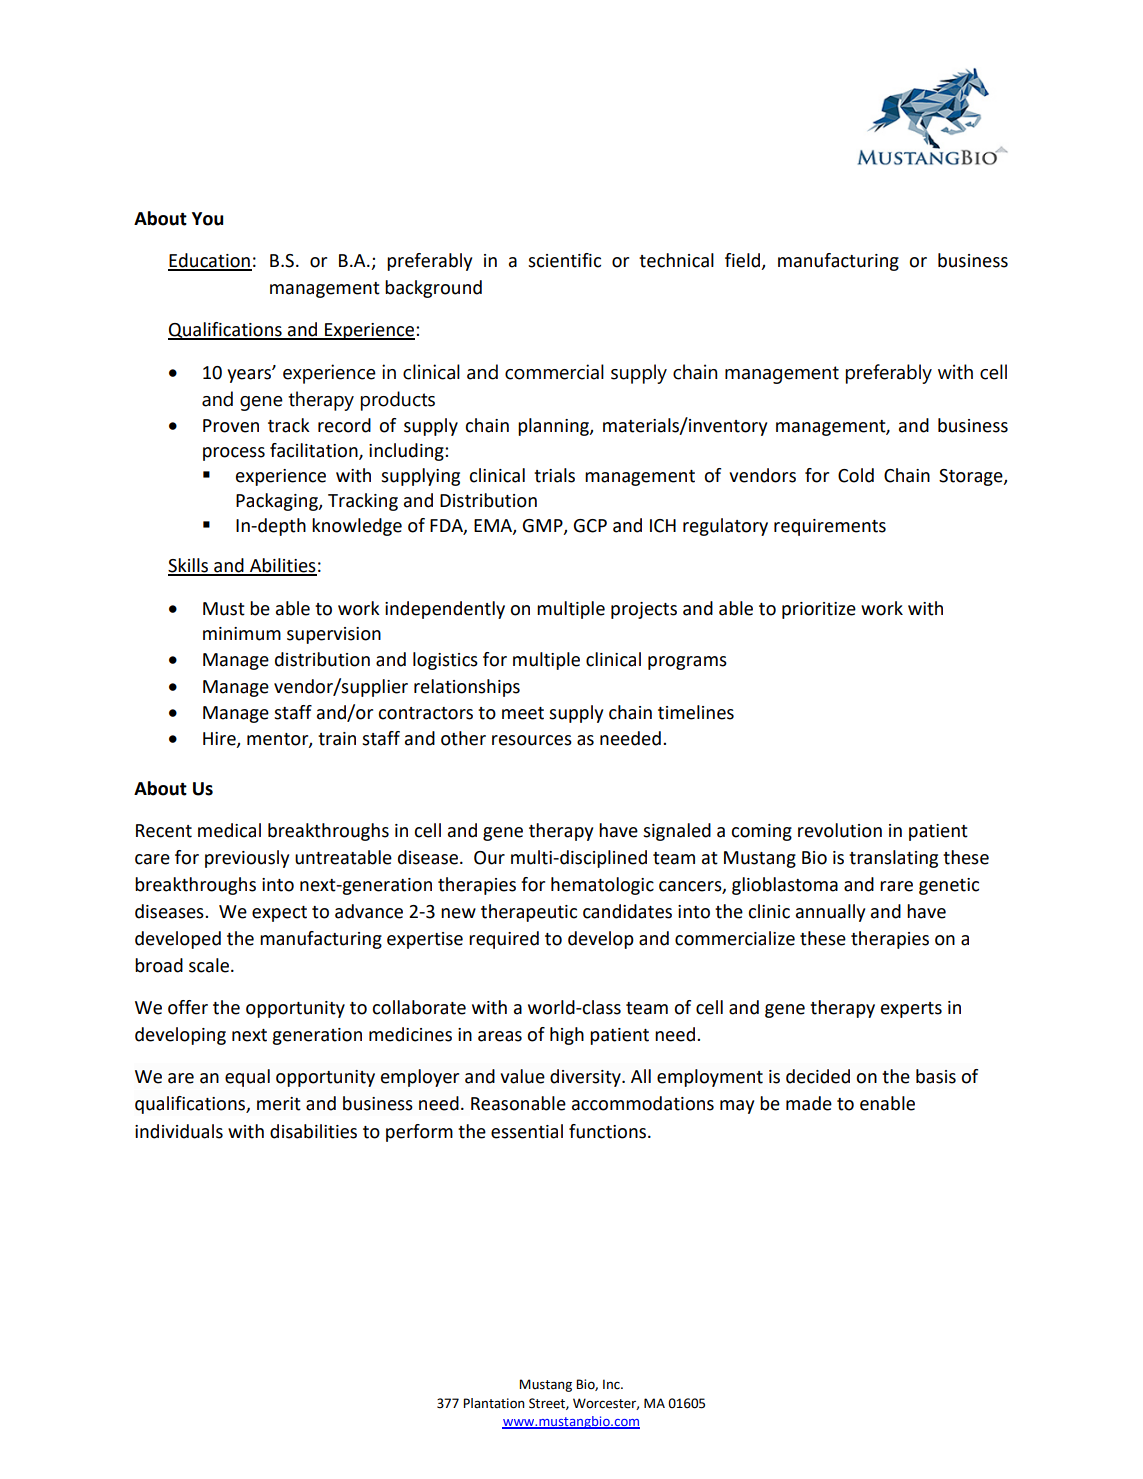  What do you see at coordinates (564, 260) in the image?
I see `scientific` at bounding box center [564, 260].
